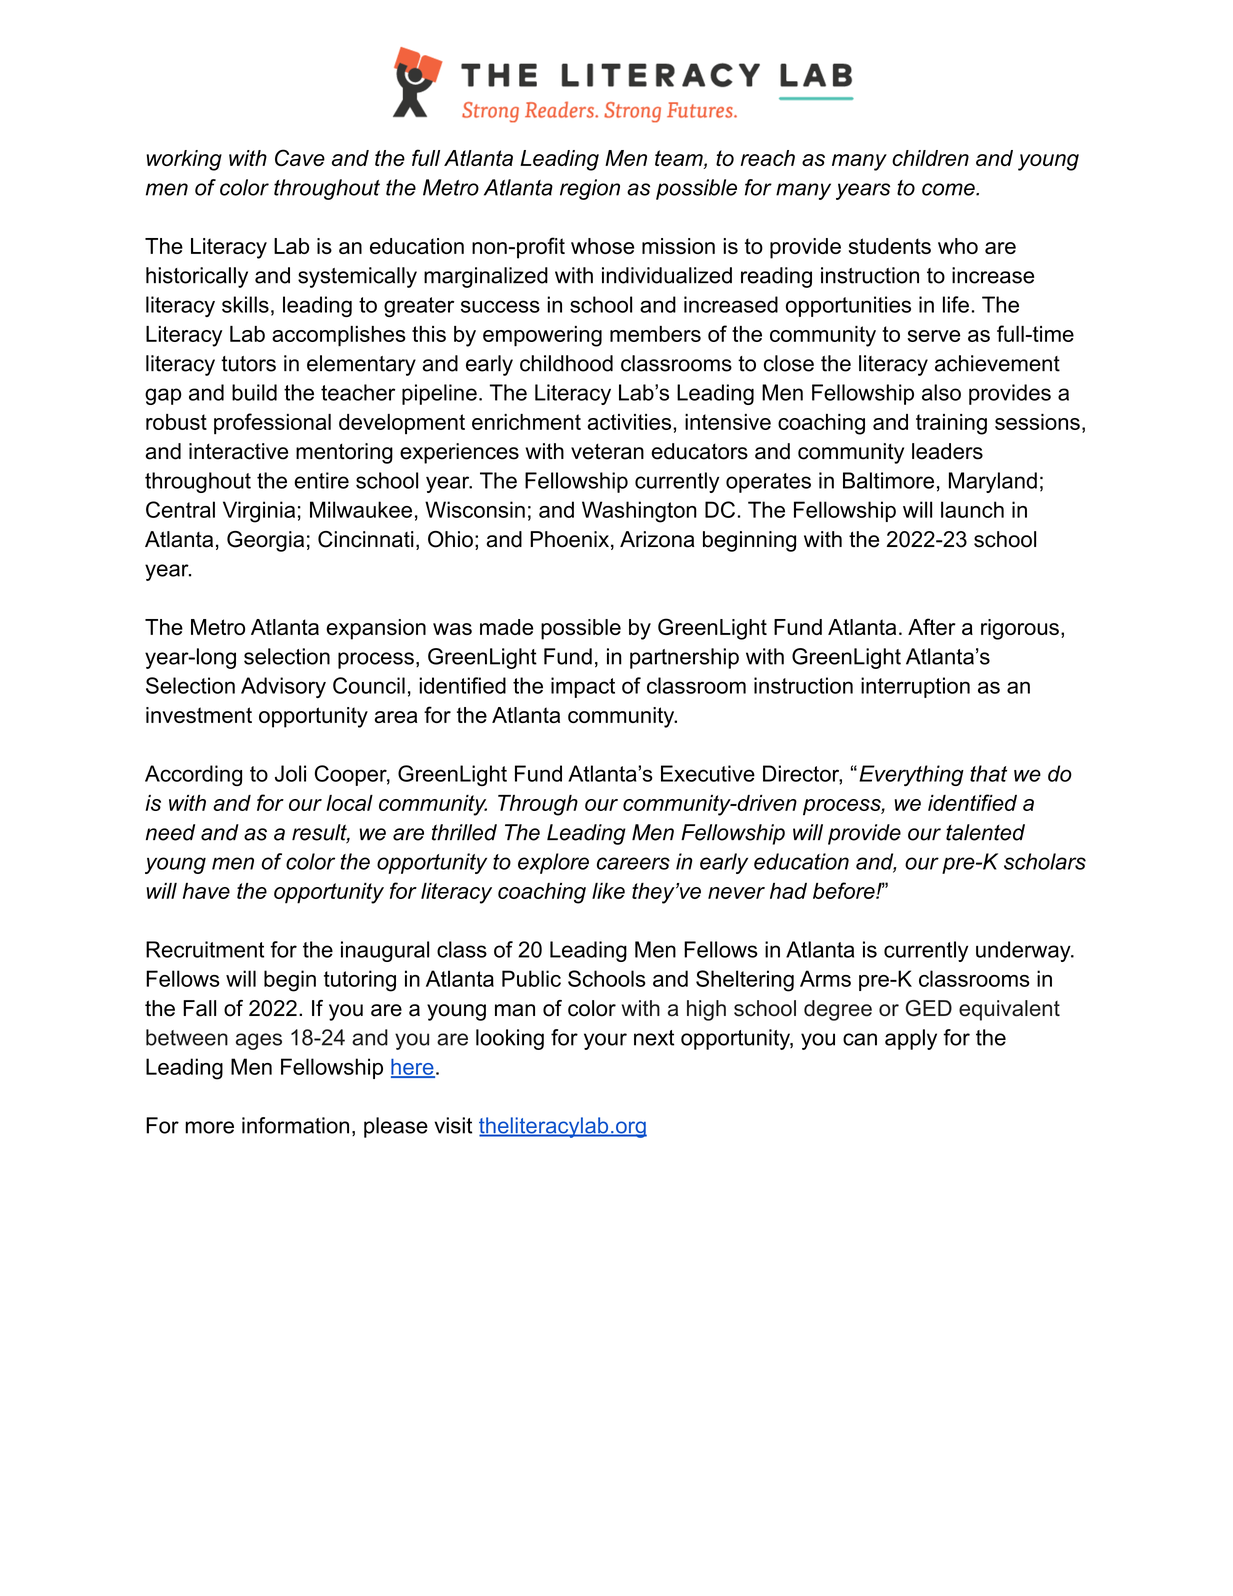  What do you see at coordinates (283, 687) in the image?
I see `Advisory` at bounding box center [283, 687].
